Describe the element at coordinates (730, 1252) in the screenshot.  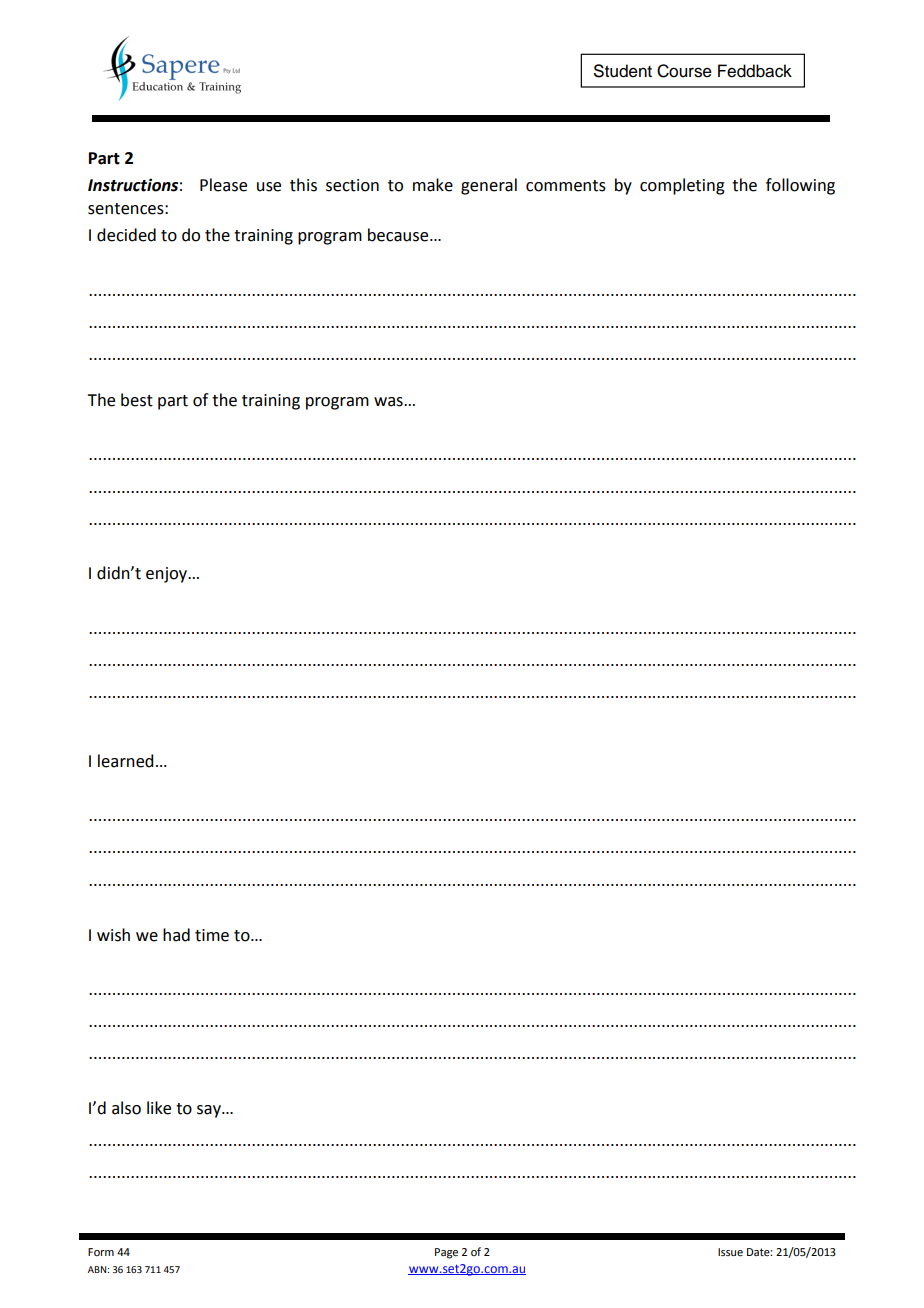
I see `Issue` at that location.
